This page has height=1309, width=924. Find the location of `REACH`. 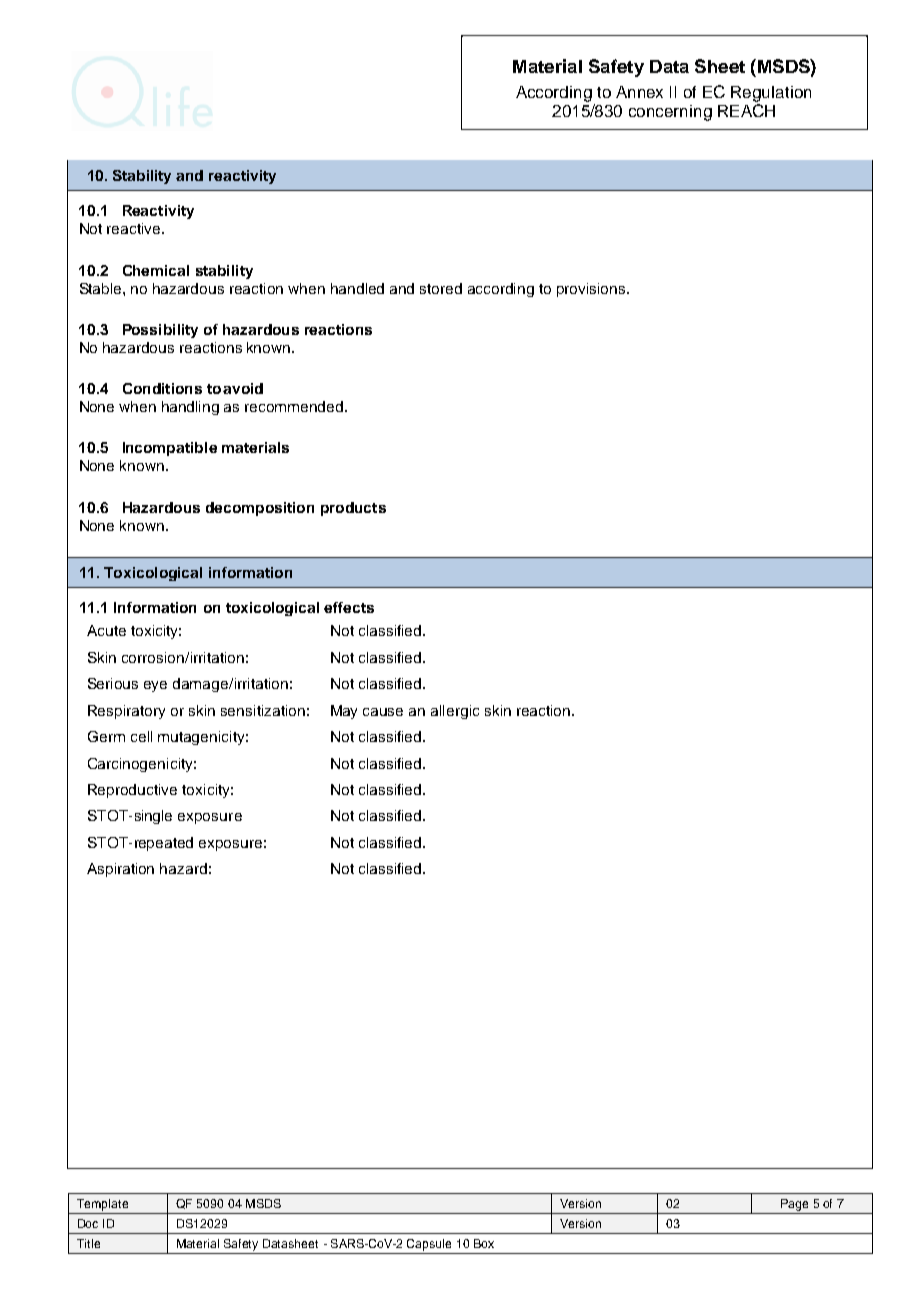

REACH is located at coordinates (746, 110).
